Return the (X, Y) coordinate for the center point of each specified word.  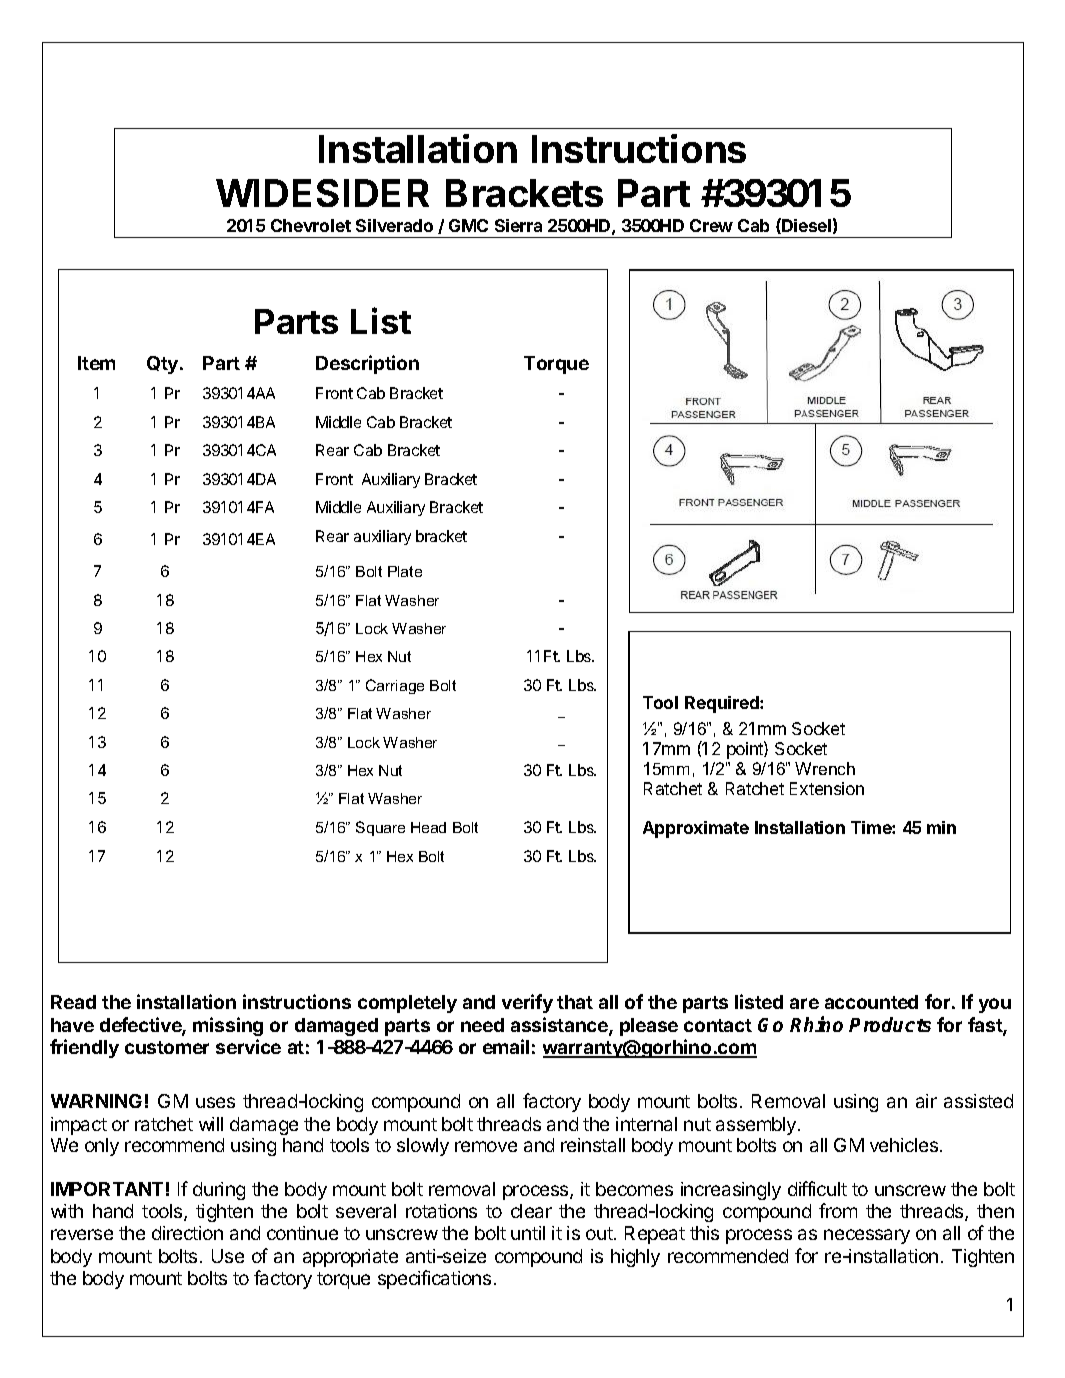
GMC (468, 225)
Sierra (518, 225)
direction (187, 1233)
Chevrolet (311, 225)
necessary (867, 1236)
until (528, 1233)
